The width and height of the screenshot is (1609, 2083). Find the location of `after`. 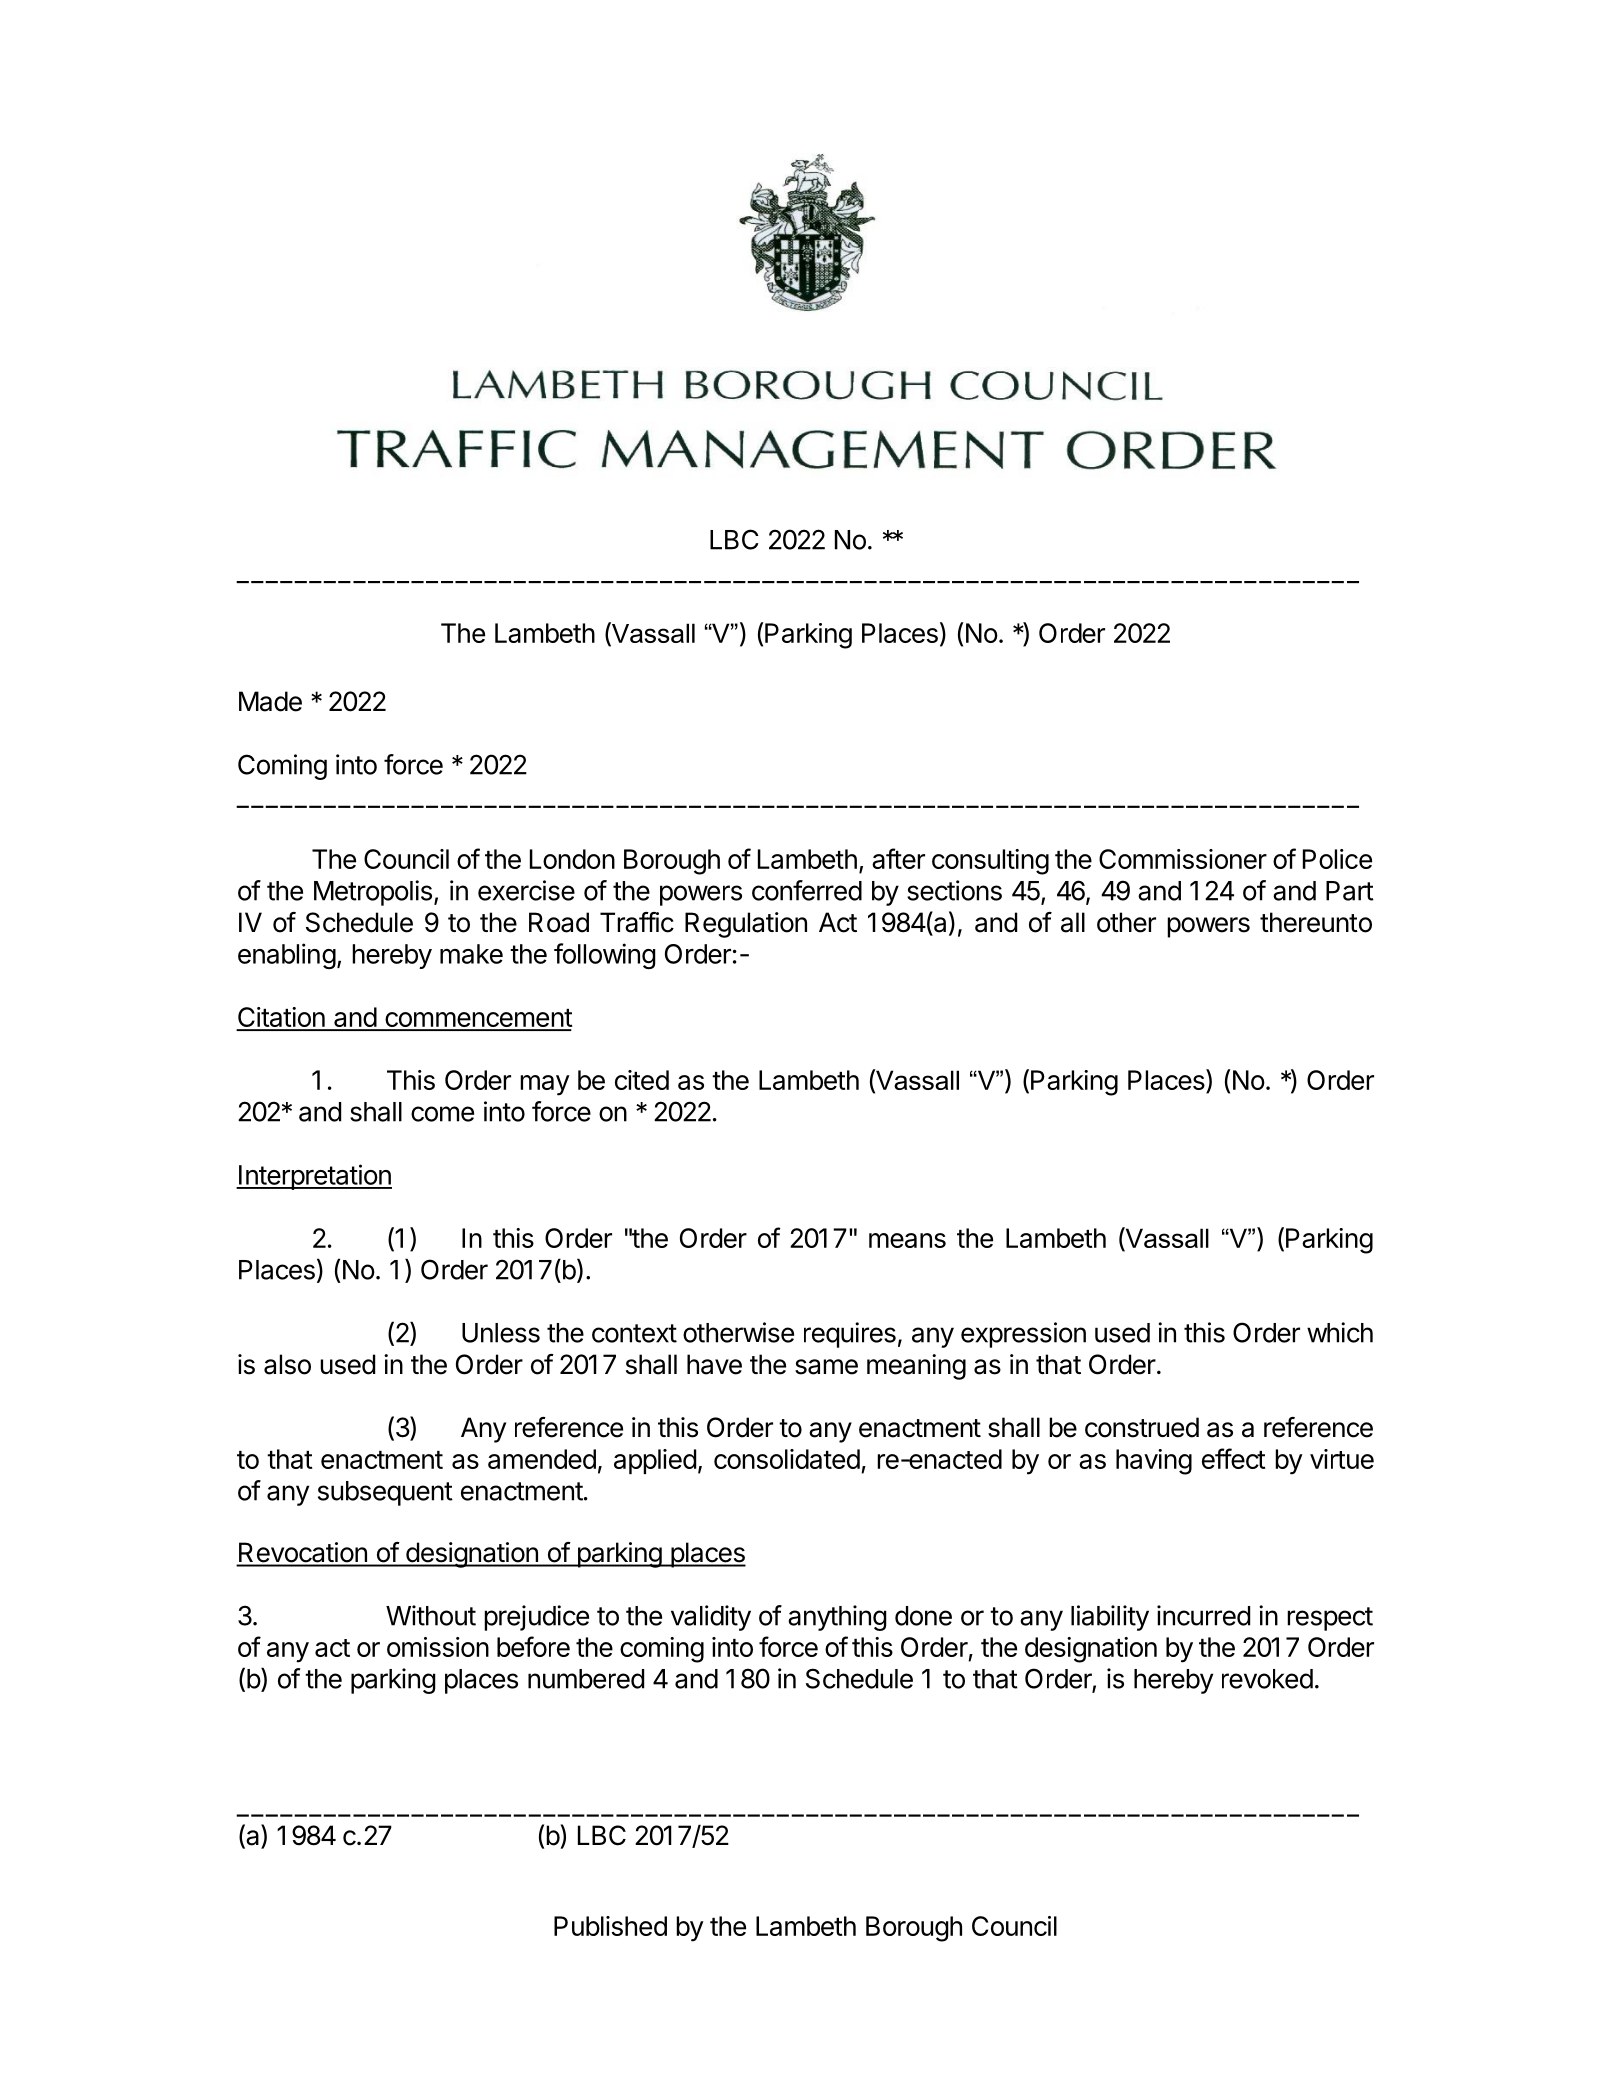

after is located at coordinates (898, 858).
